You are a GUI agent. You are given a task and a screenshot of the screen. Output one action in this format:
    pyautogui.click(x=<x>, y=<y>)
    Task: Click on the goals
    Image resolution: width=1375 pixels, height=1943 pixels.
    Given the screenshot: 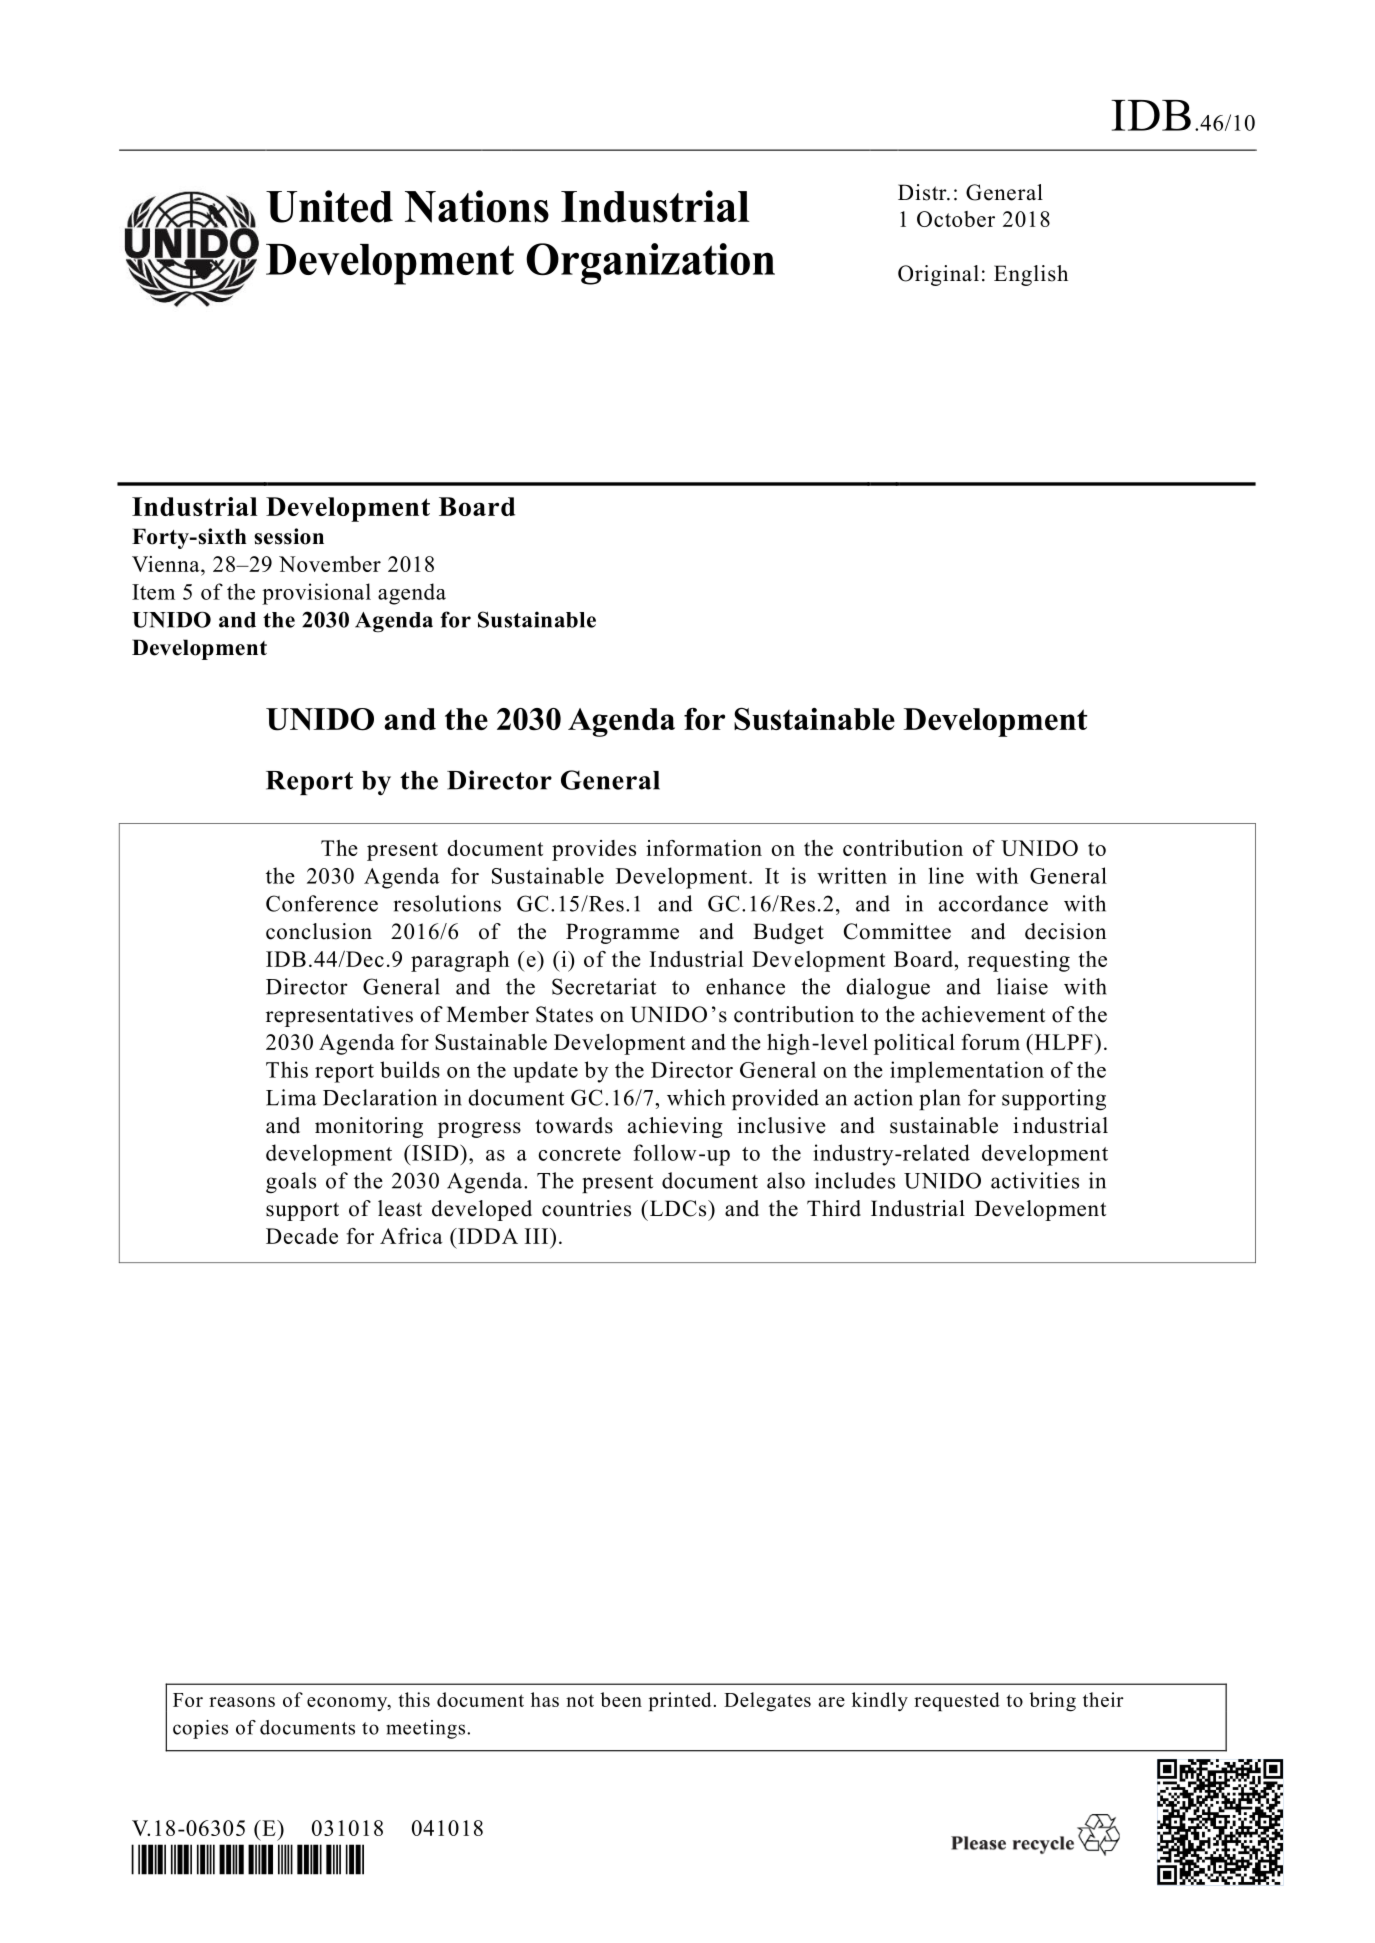 What is the action you would take?
    pyautogui.click(x=291, y=1182)
